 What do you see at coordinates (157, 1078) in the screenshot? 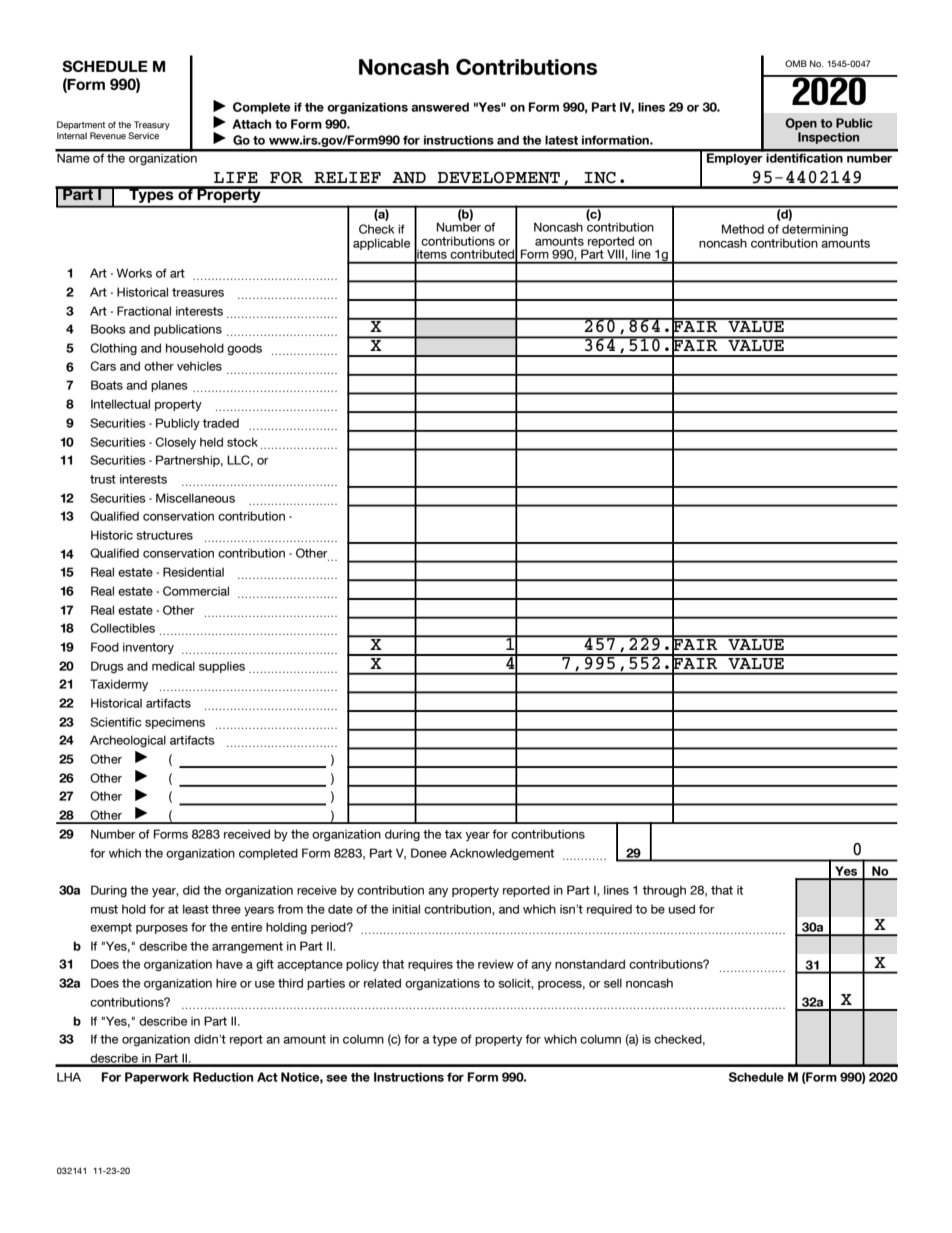
I see `Paperwork` at bounding box center [157, 1078].
